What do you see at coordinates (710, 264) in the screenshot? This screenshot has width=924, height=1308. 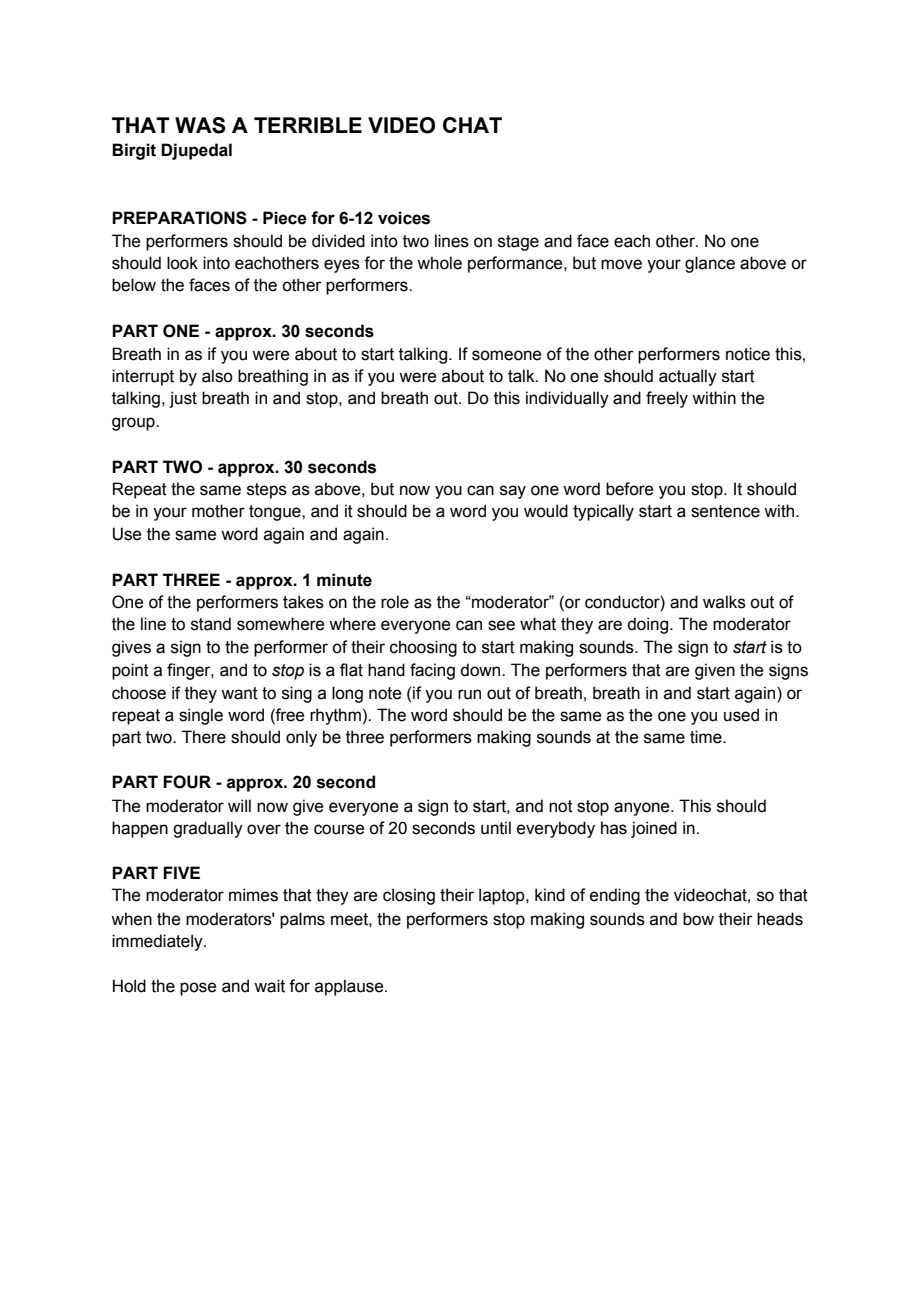 I see `glance` at bounding box center [710, 264].
